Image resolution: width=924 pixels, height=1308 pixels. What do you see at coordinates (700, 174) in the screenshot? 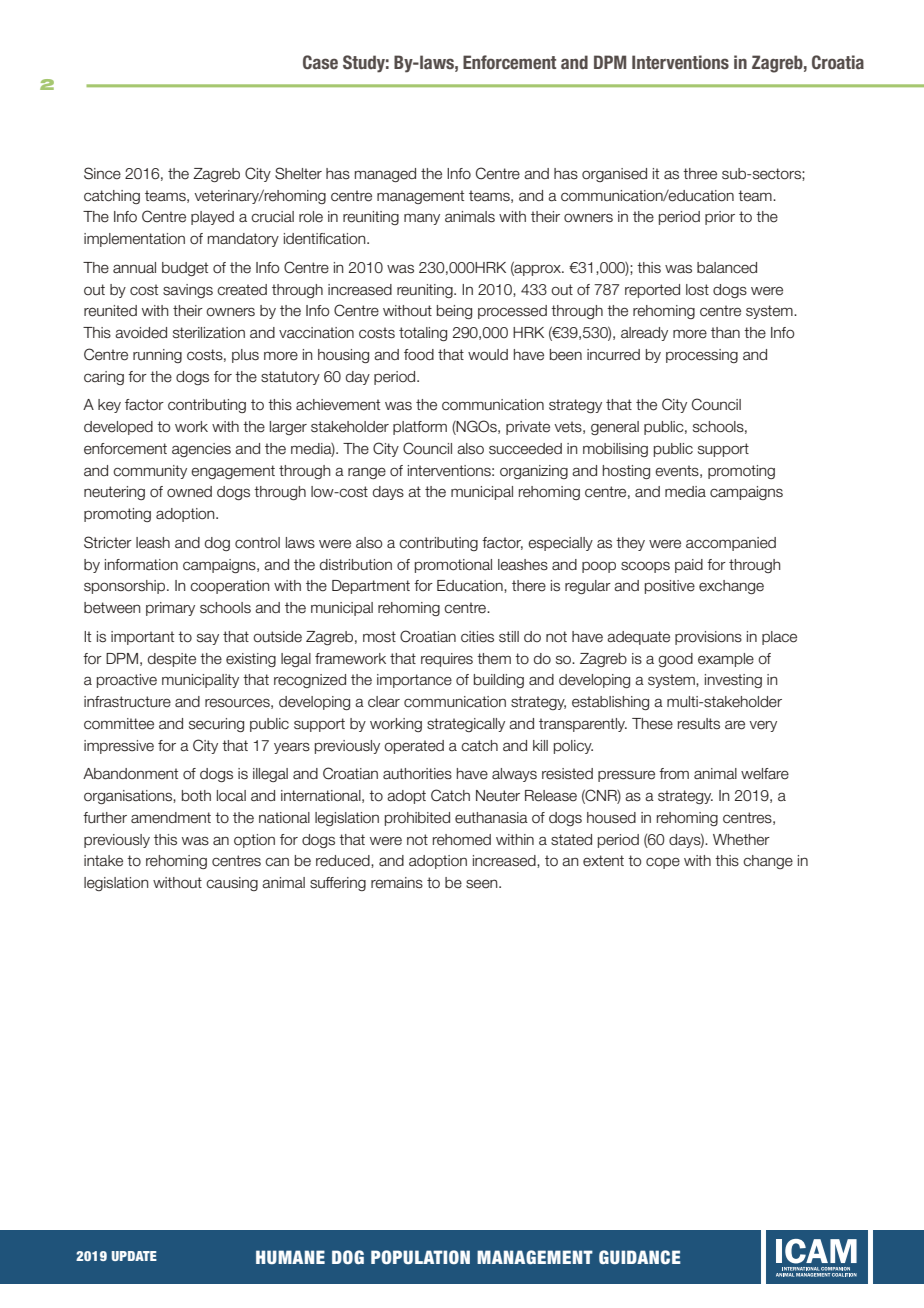
I see `three` at bounding box center [700, 174].
